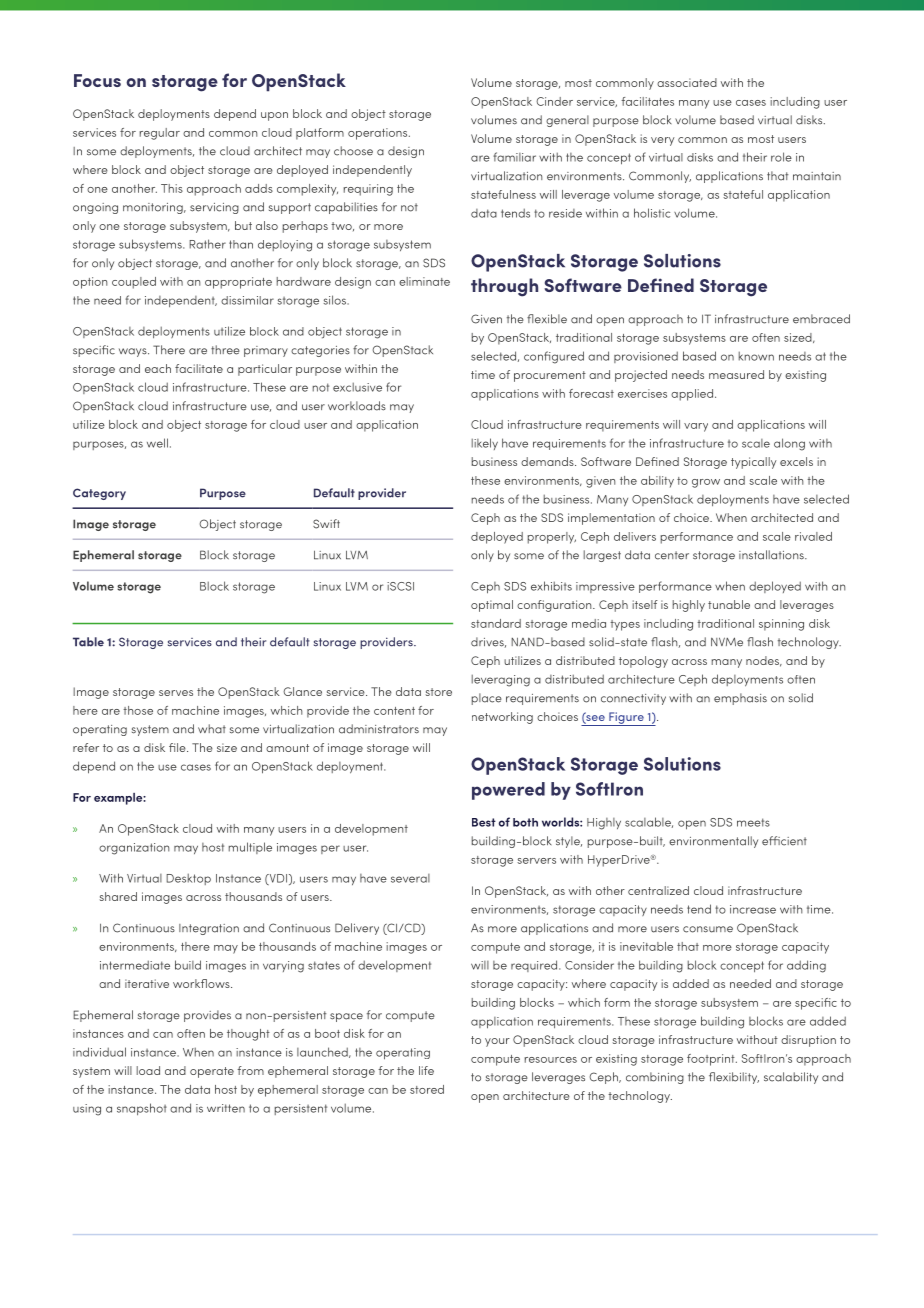 The image size is (924, 1308). Describe the element at coordinates (729, 604) in the screenshot. I see `tunable` at that location.
